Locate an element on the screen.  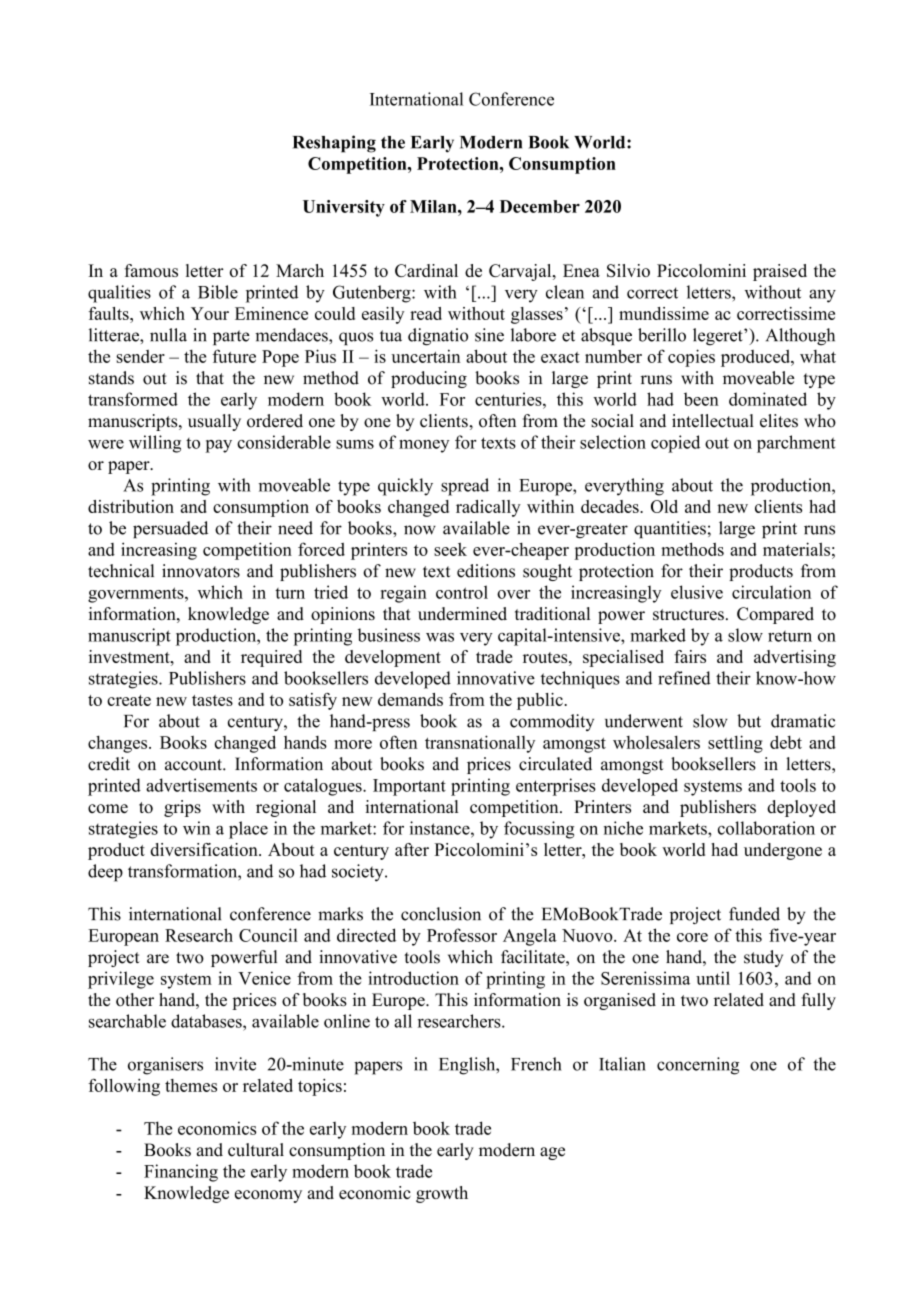
was is located at coordinates (440, 637).
